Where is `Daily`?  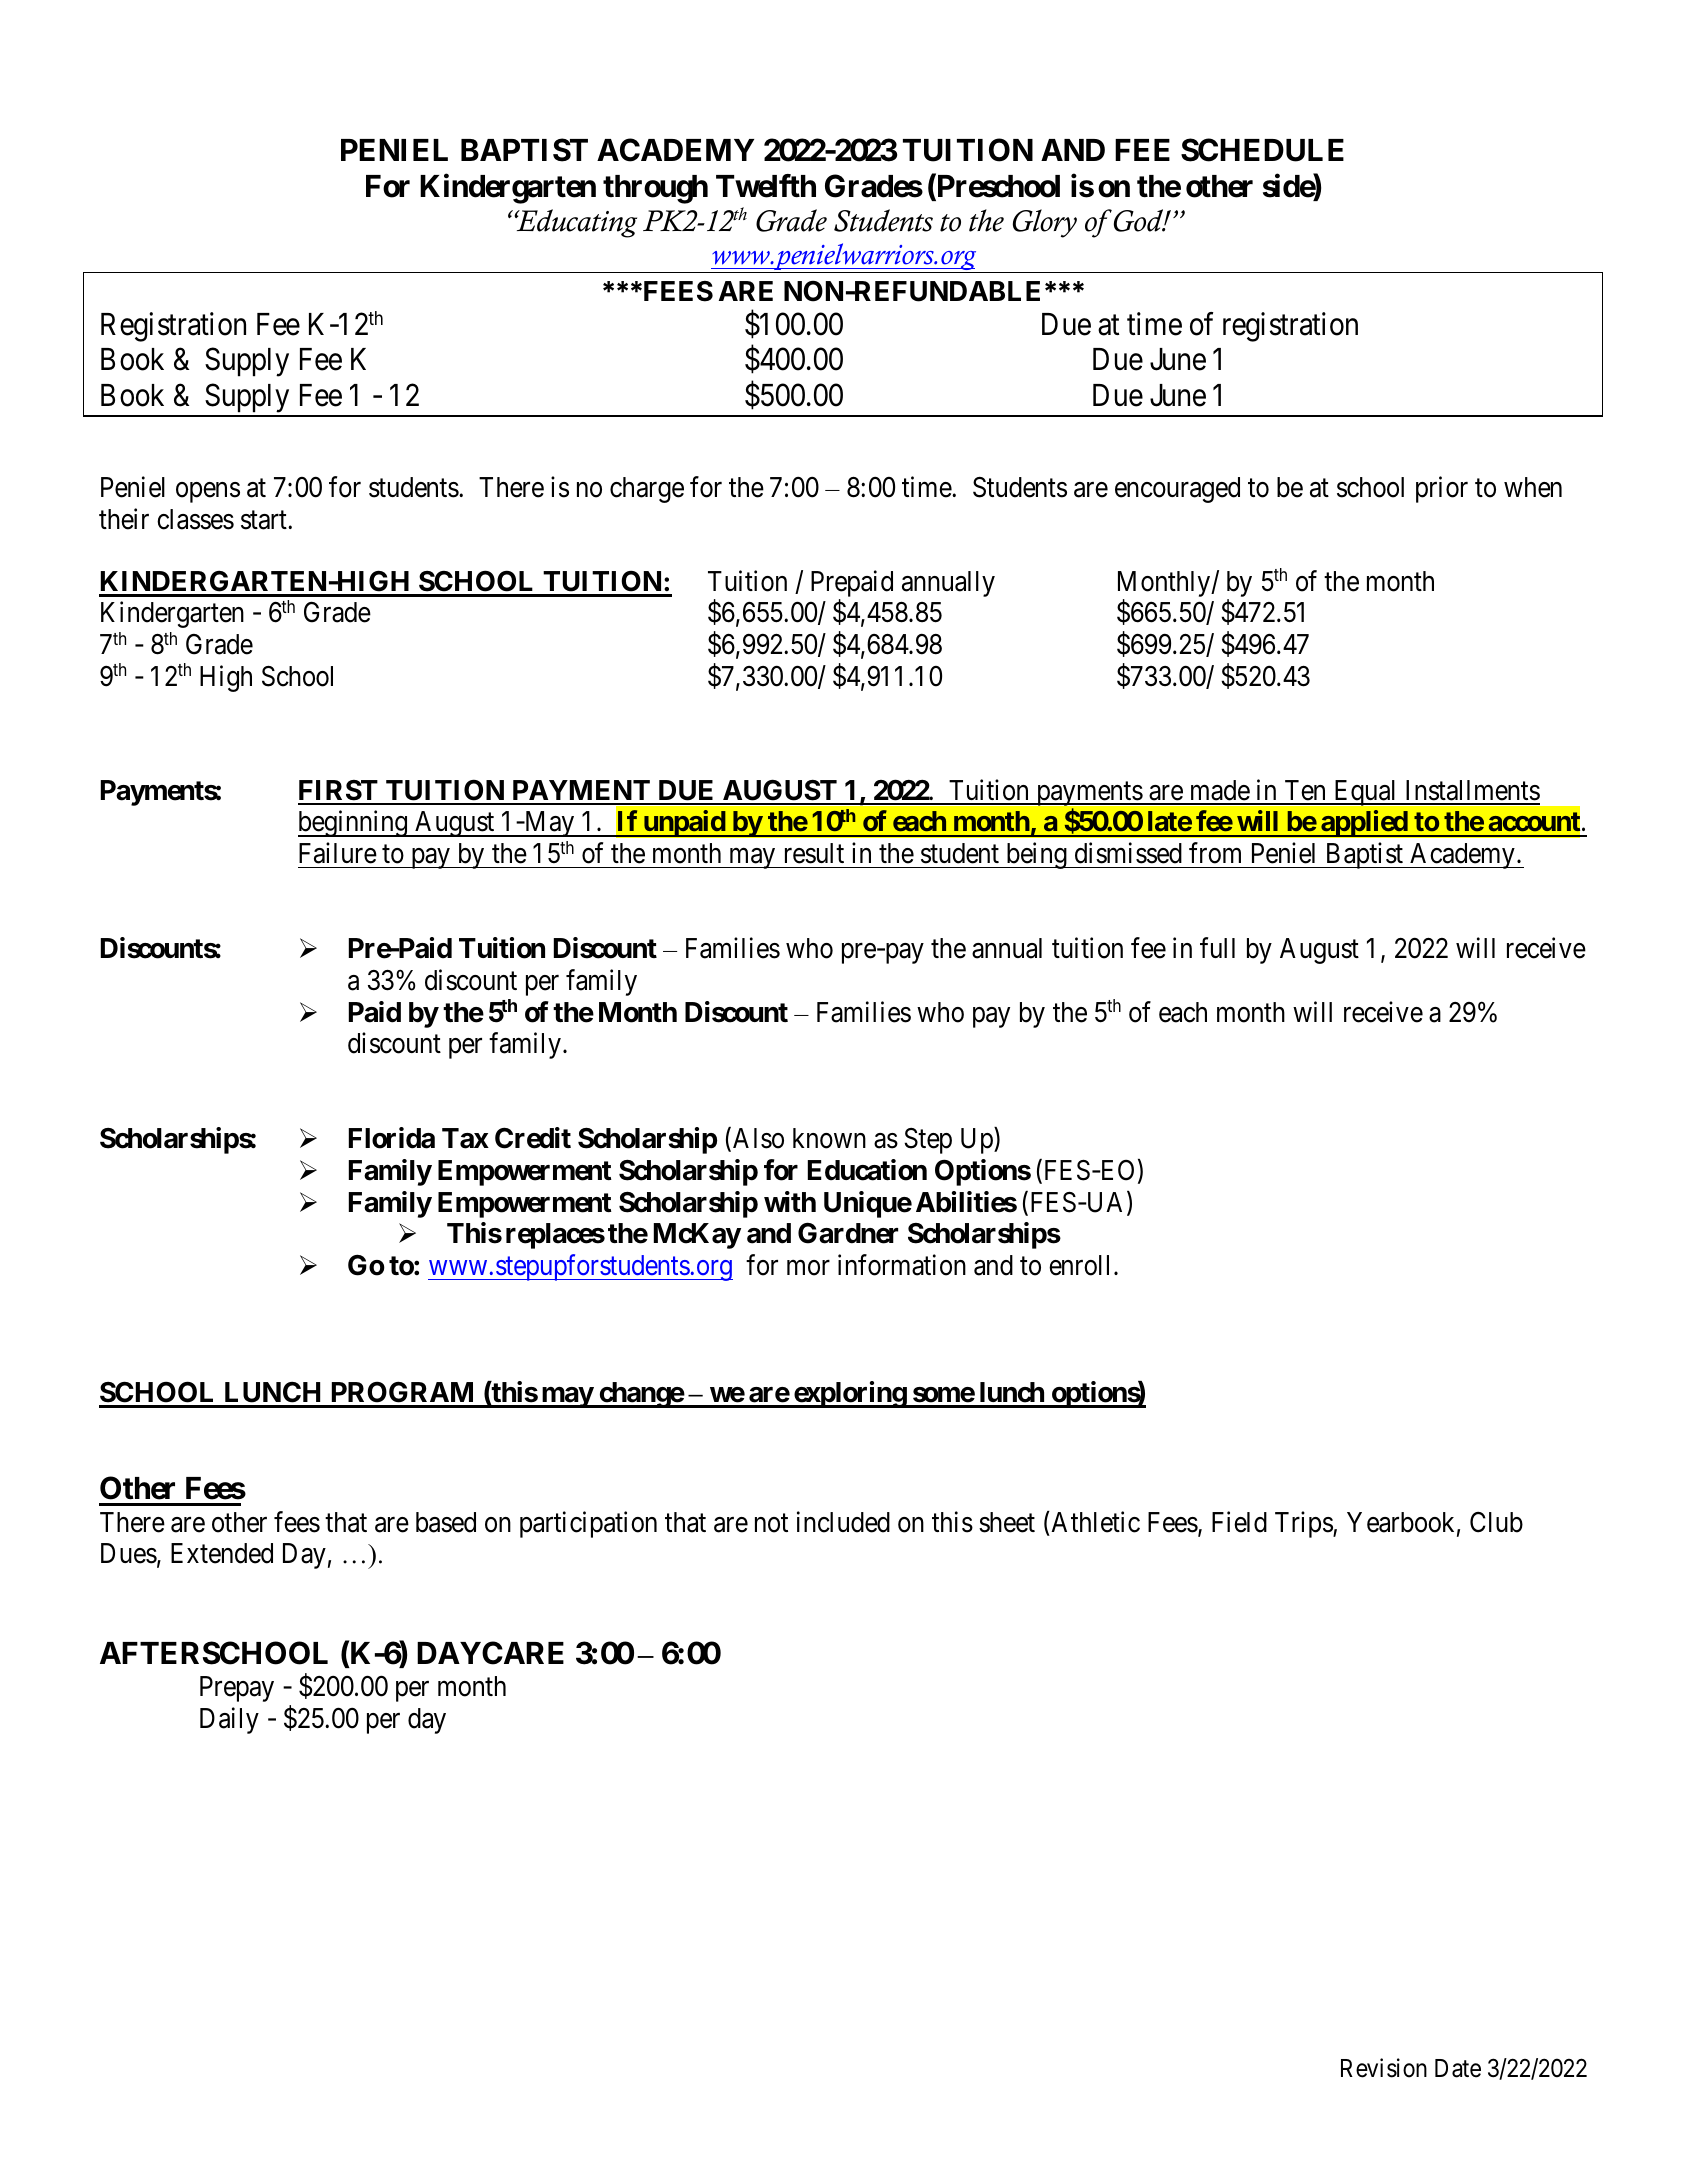
Daily is located at coordinates (229, 1720).
